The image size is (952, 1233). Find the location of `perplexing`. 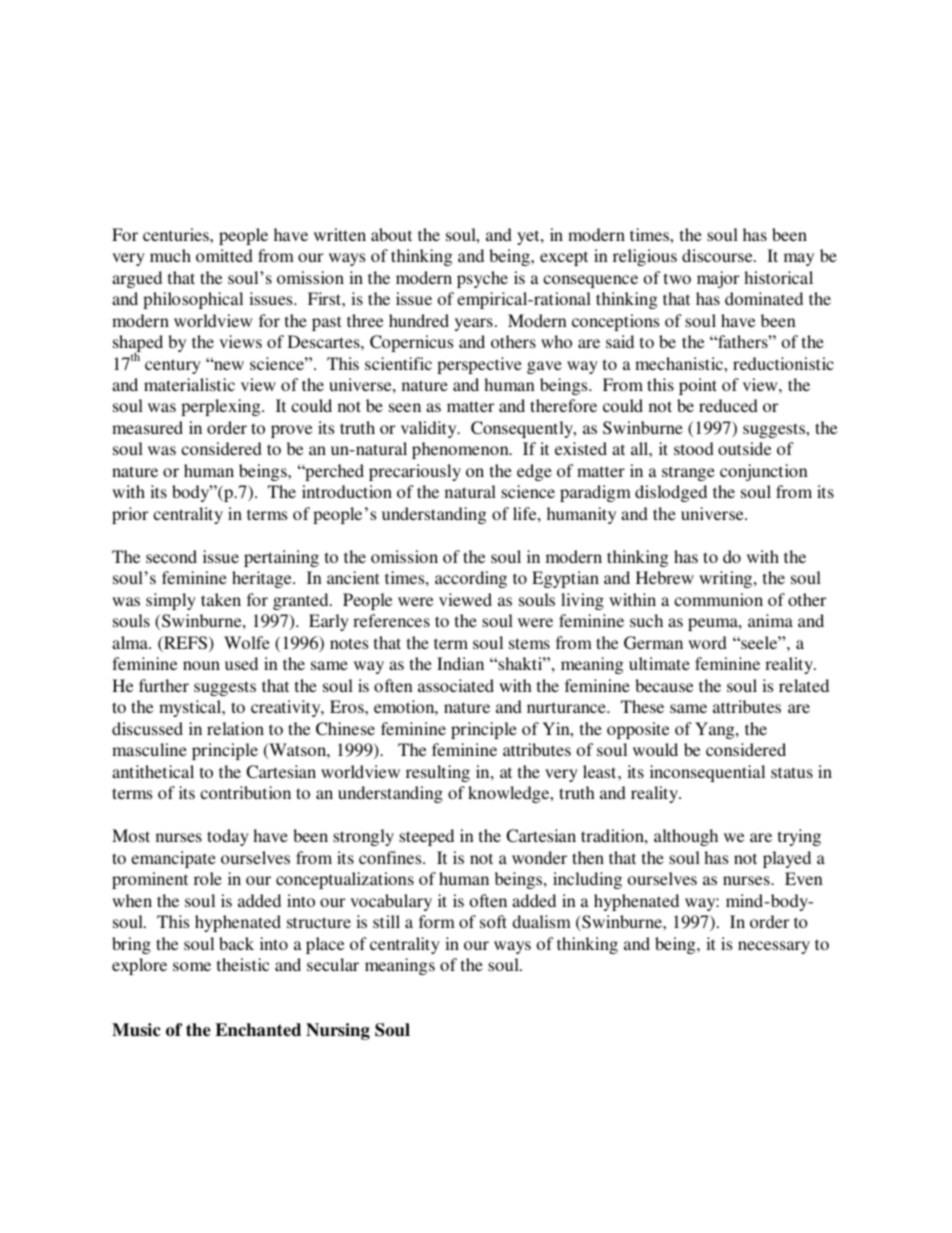

perplexing is located at coordinates (222, 407).
